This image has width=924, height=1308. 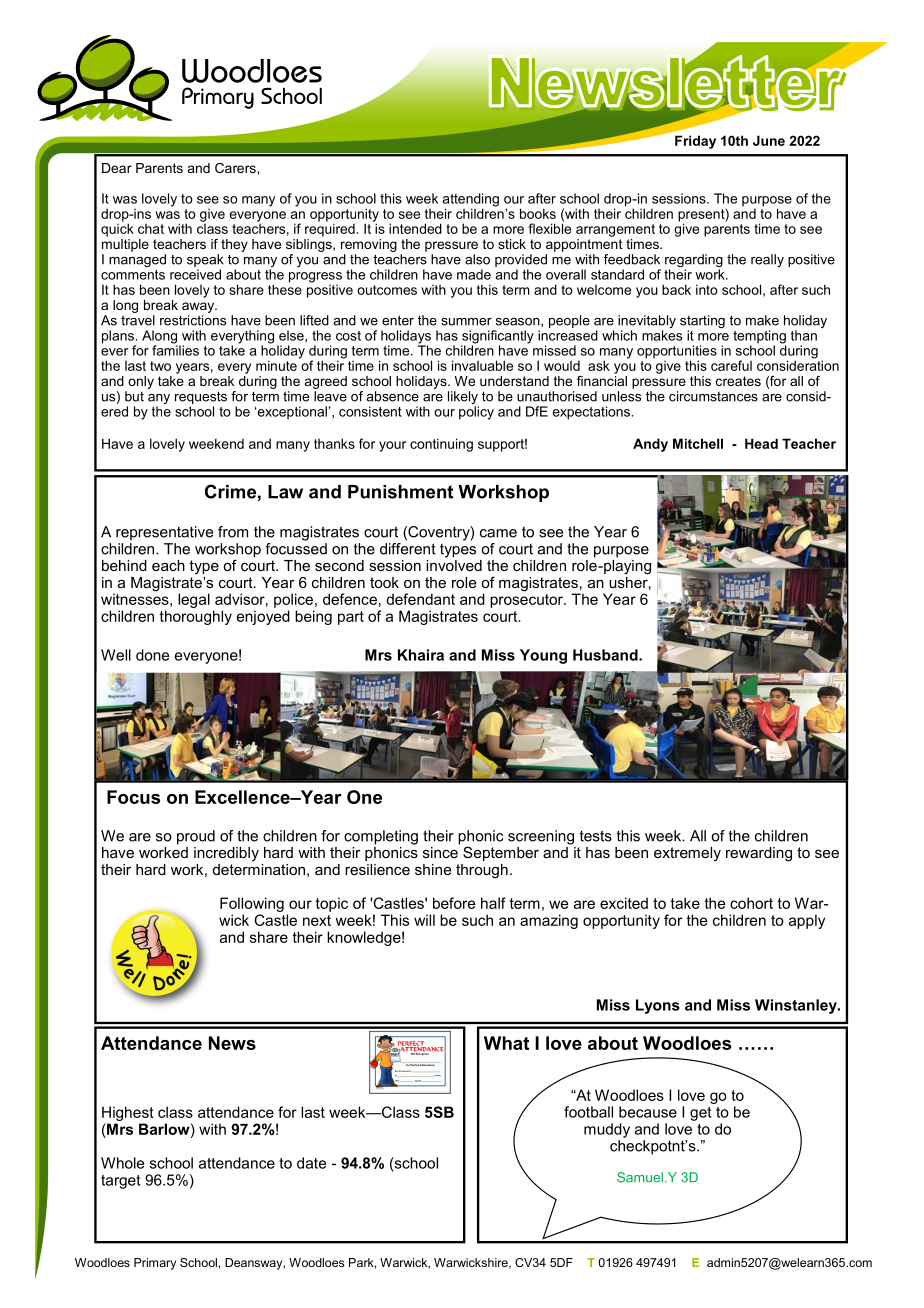 I want to click on incredibly, so click(x=226, y=854).
